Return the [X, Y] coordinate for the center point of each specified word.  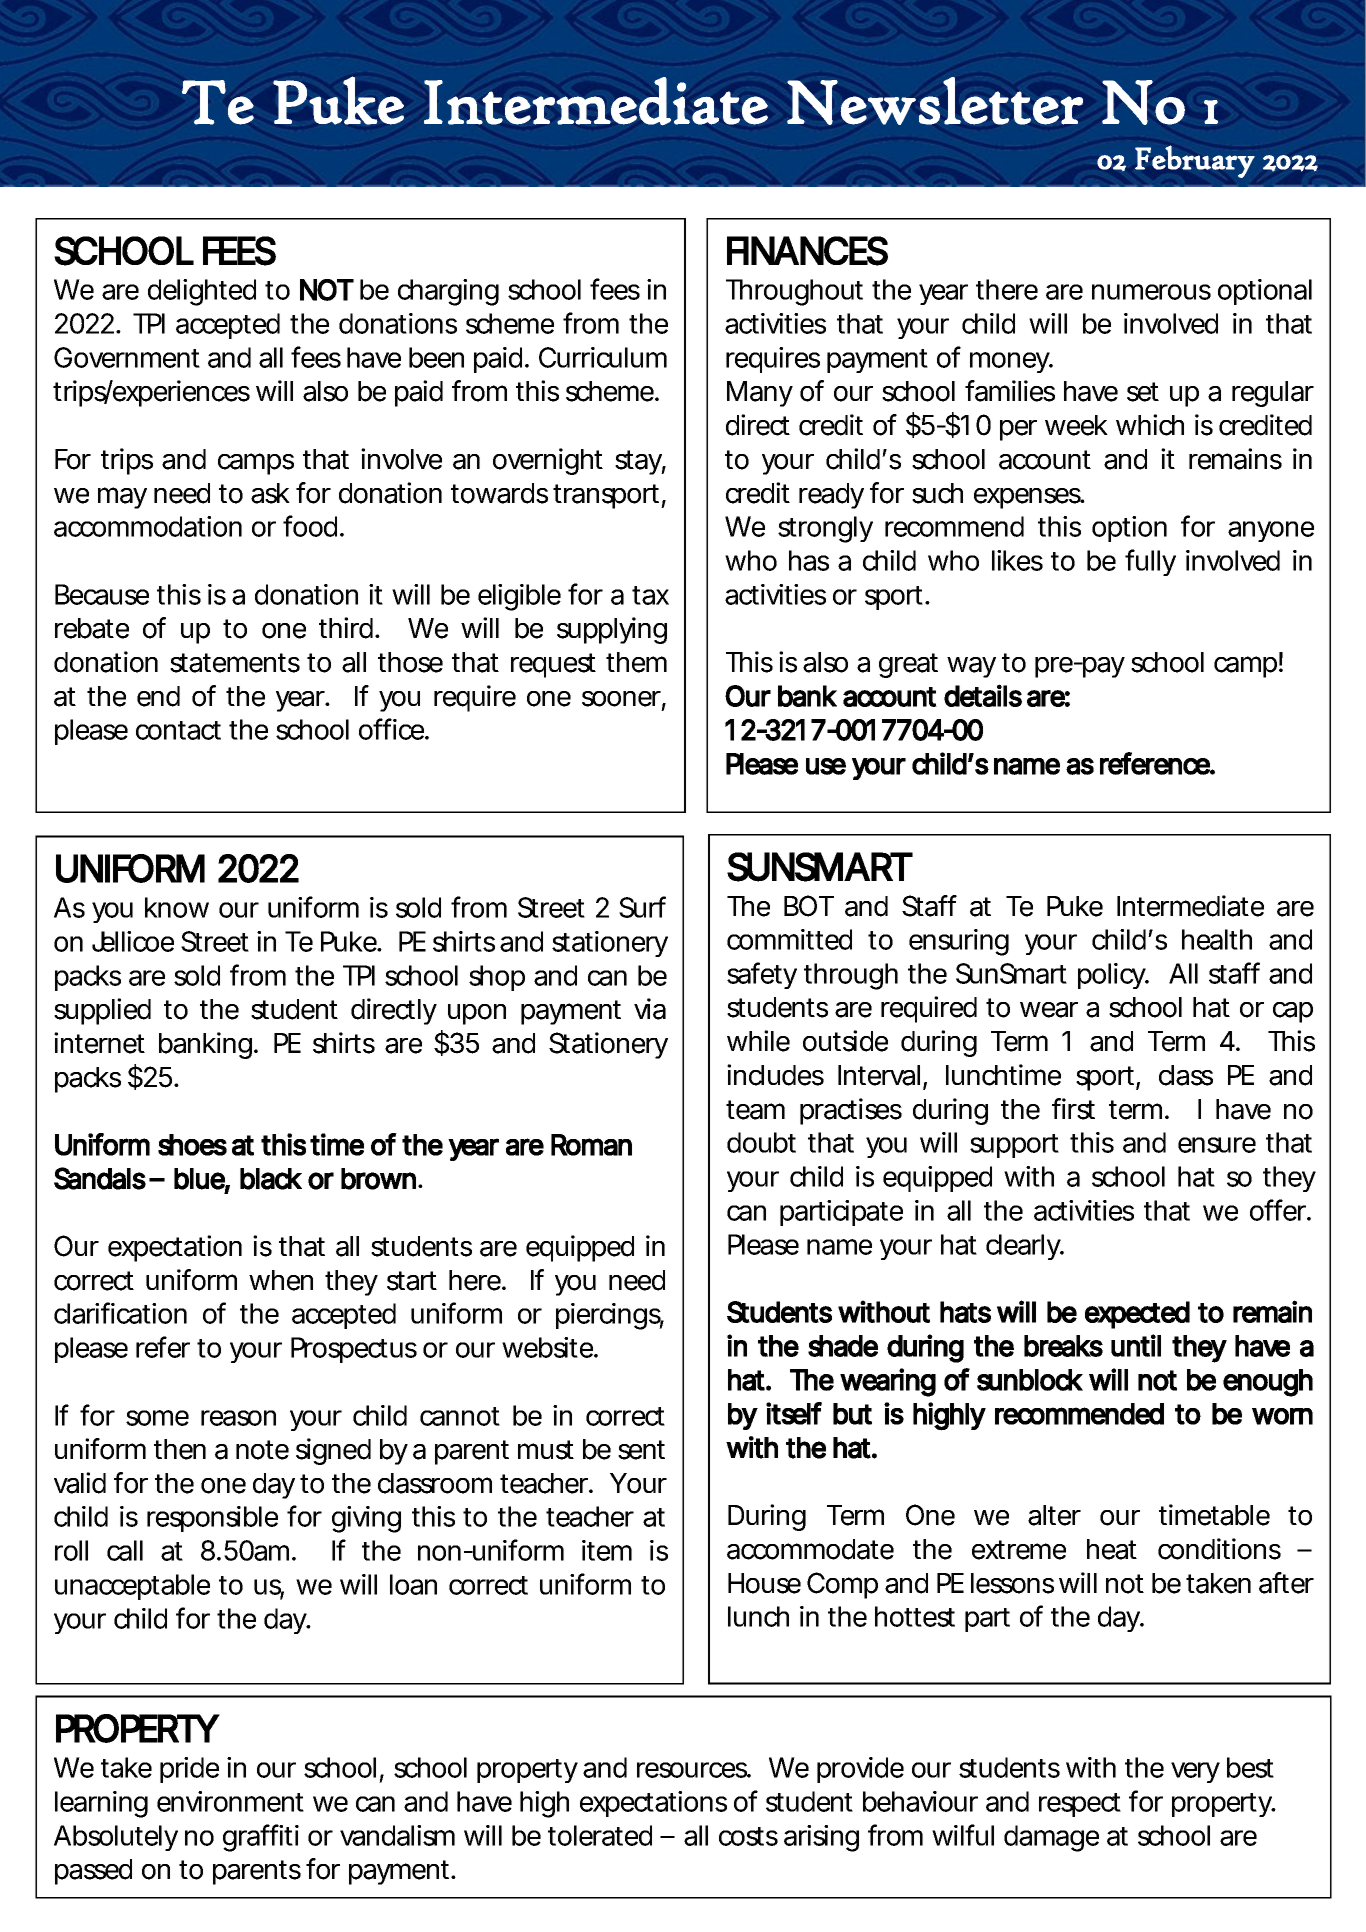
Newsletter [935, 101]
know [177, 907]
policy [1113, 976]
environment [230, 1801]
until [1136, 1345]
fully [1150, 562]
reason [238, 1418]
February [1195, 161]
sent [641, 1450]
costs [748, 1836]
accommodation [148, 526]
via [650, 1009]
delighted [202, 292]
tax [650, 595]
